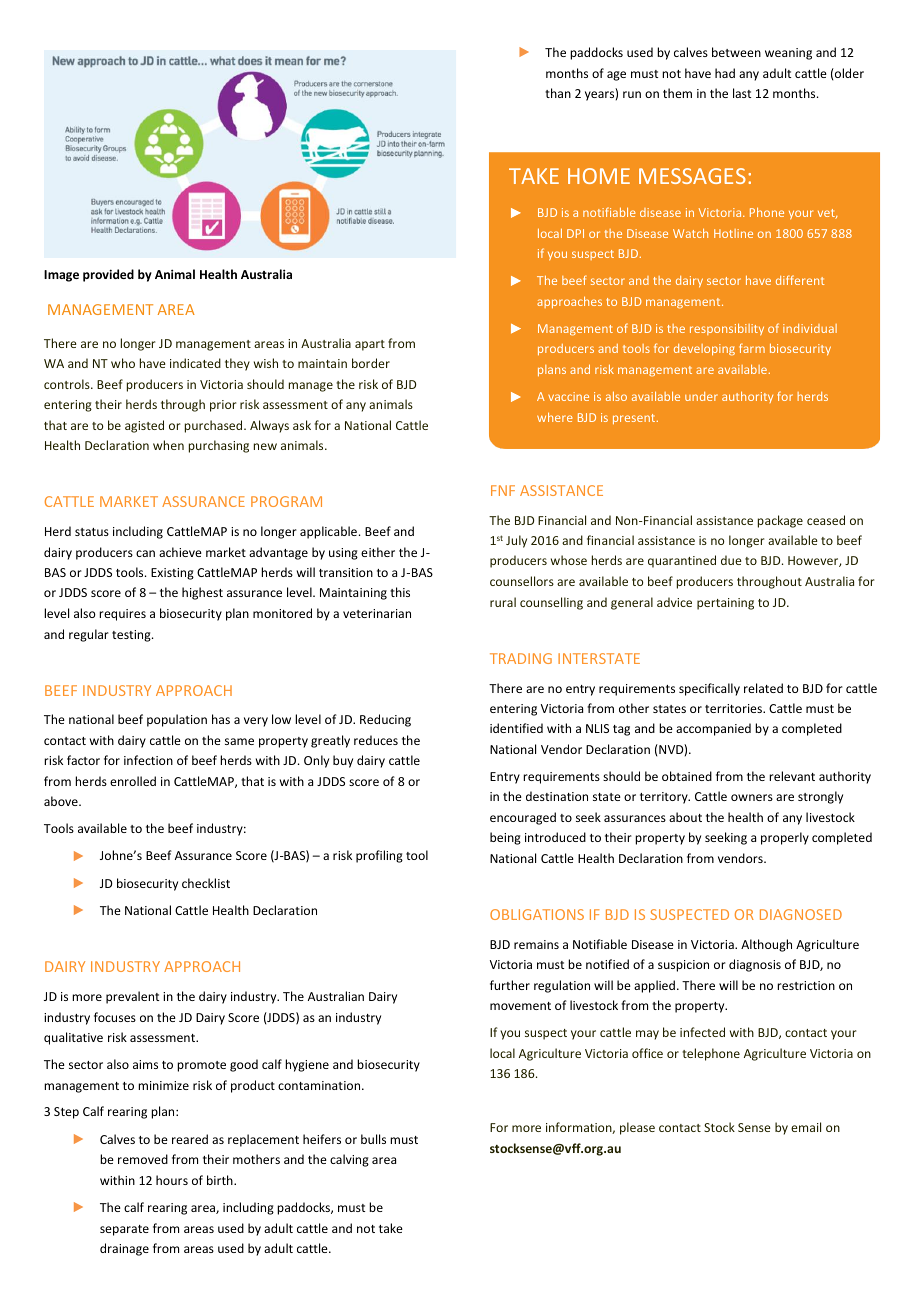 The image size is (924, 1308). Describe the element at coordinates (742, 93) in the screenshot. I see `last` at that location.
